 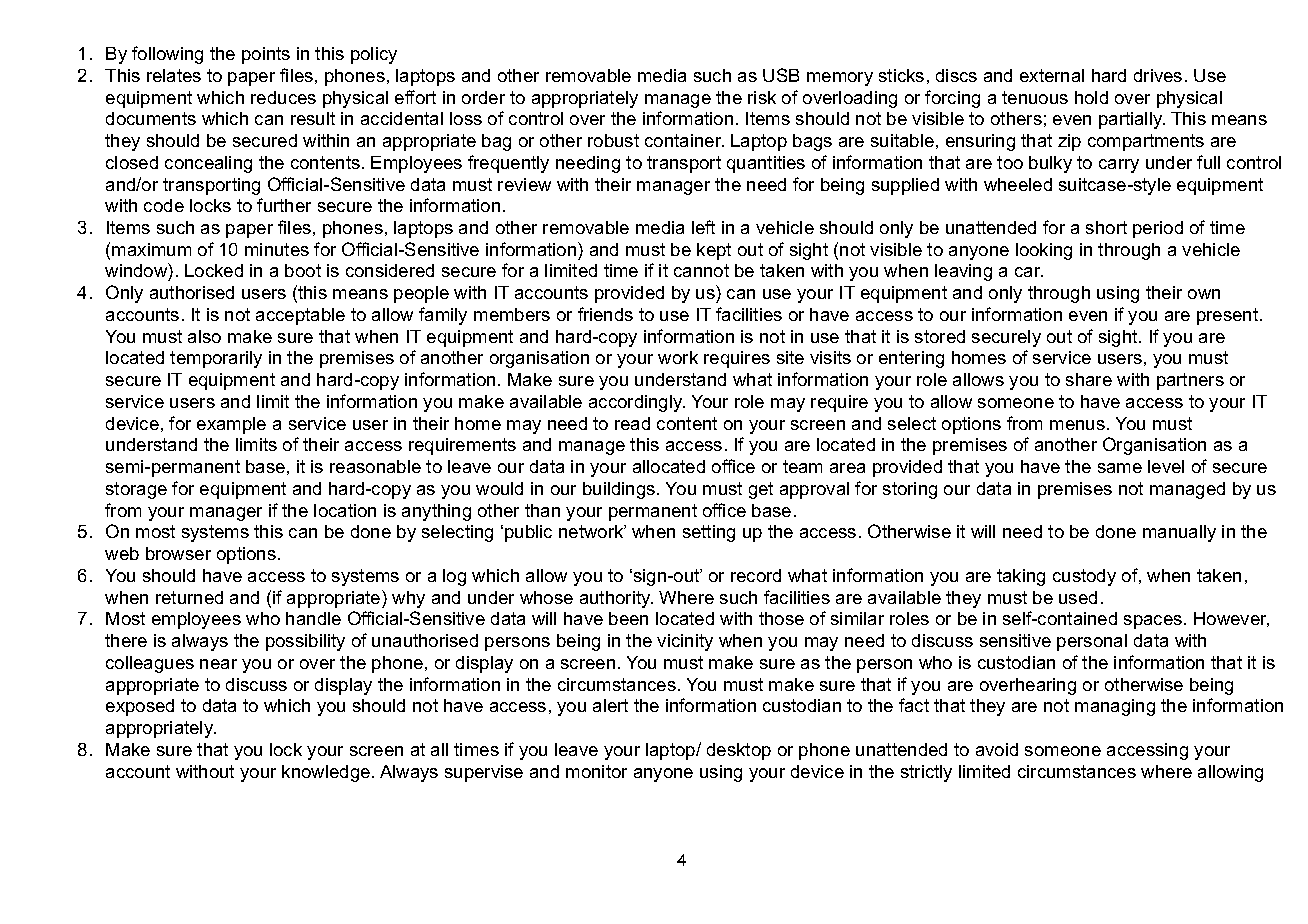 What do you see at coordinates (714, 251) in the screenshot?
I see `kept` at bounding box center [714, 251].
